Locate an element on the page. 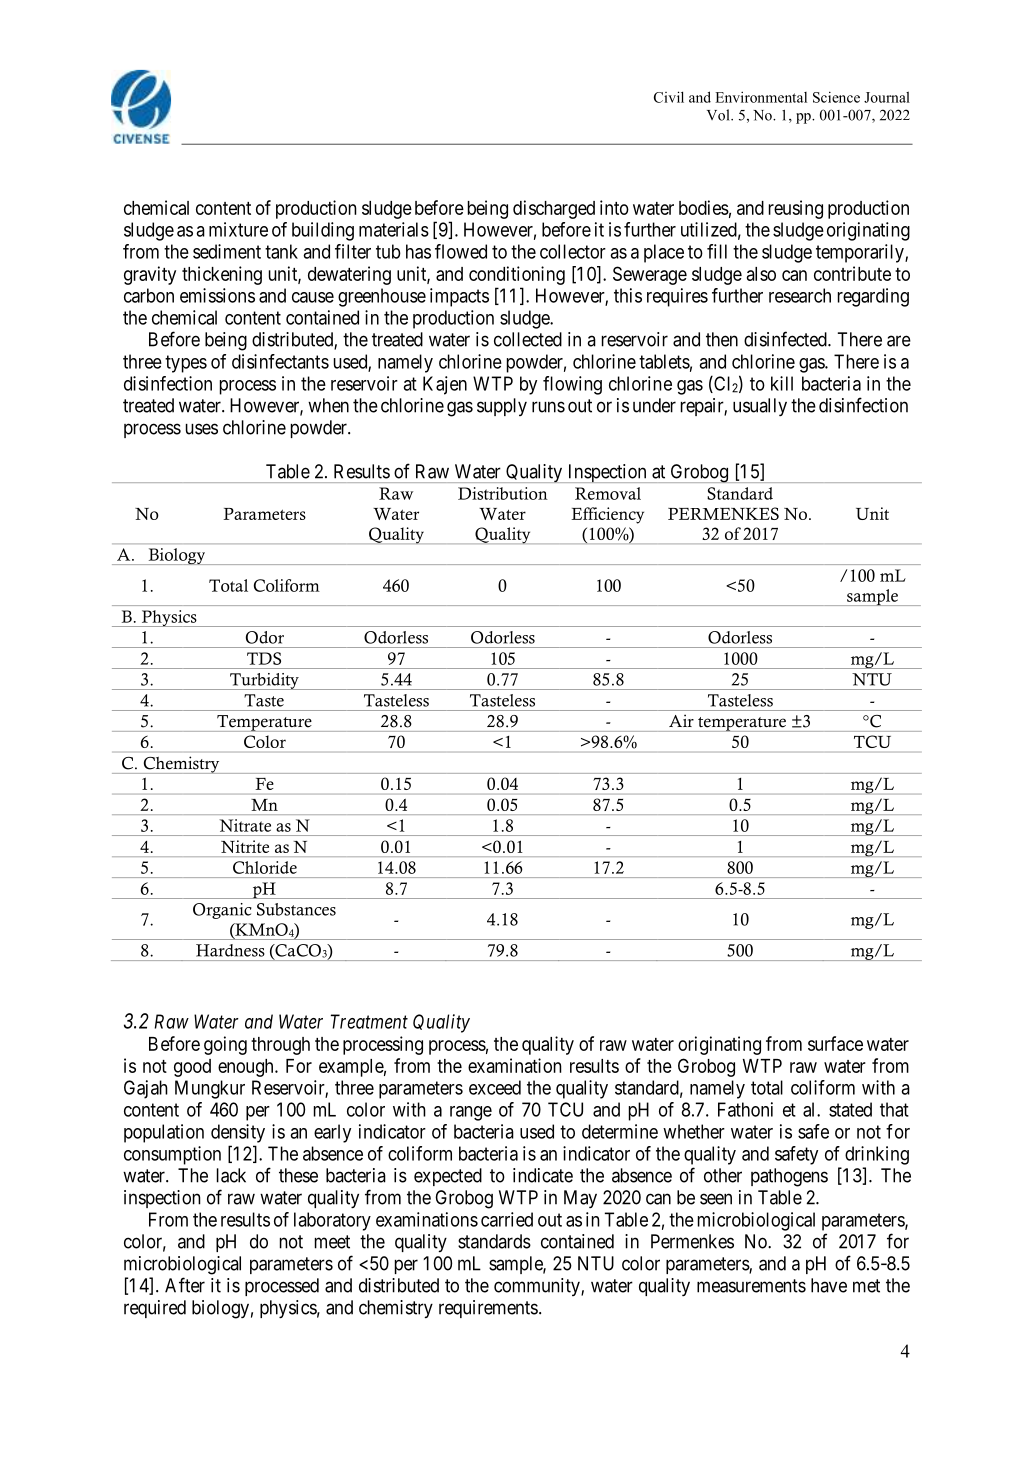 Image resolution: width=1033 pixels, height=1462 pixels. Distribution is located at coordinates (503, 493).
